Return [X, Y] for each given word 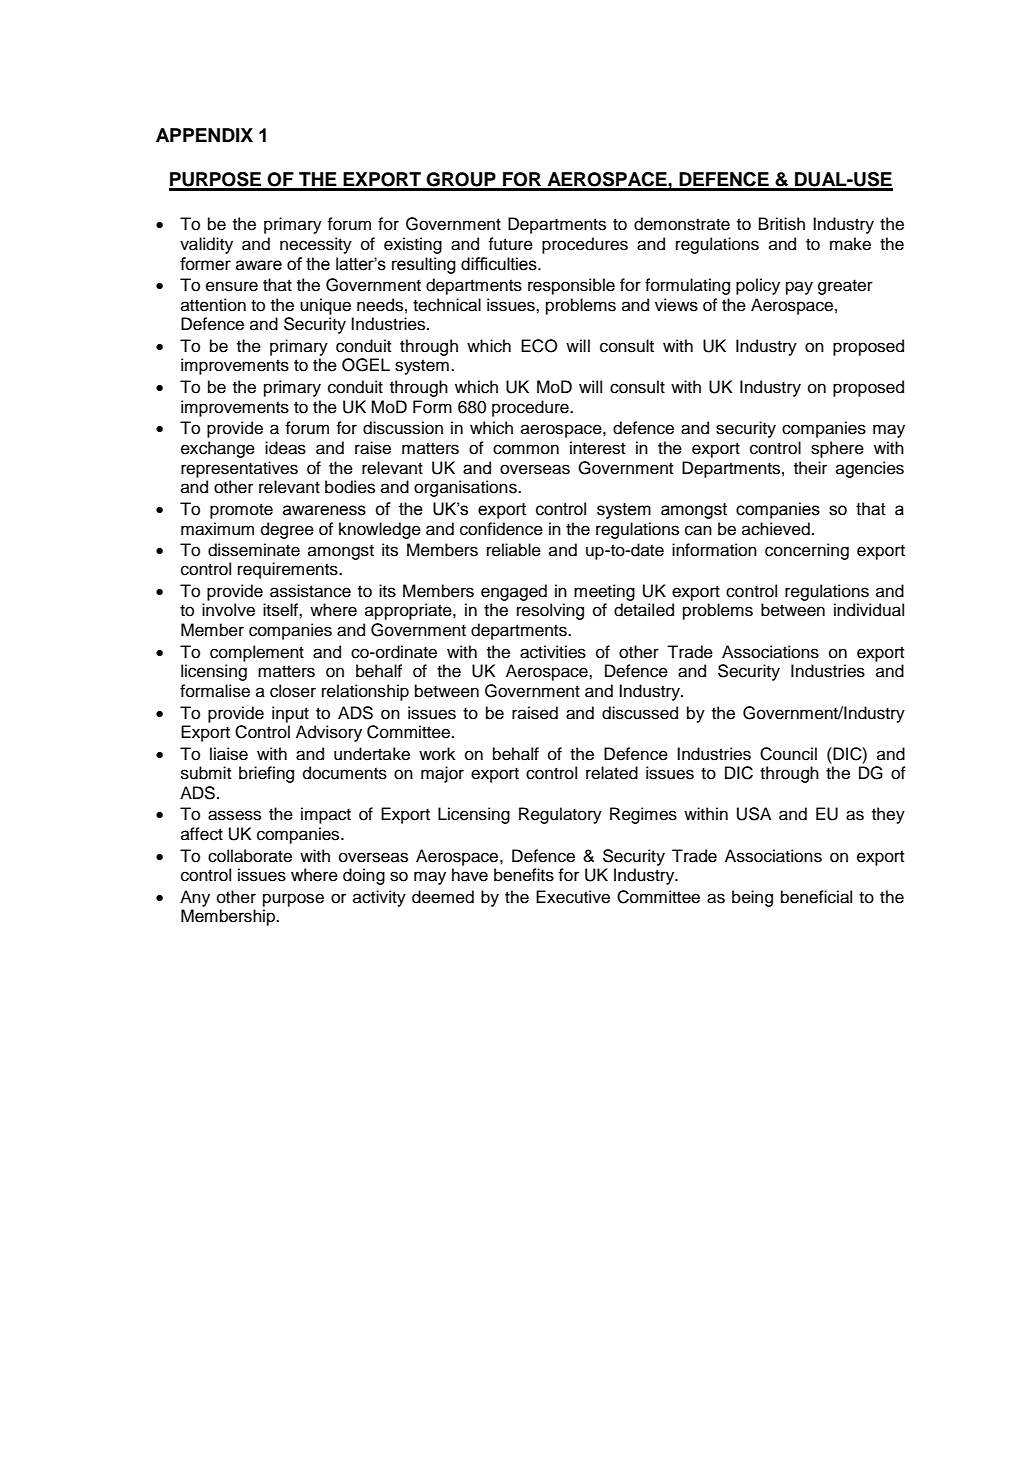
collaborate [250, 856]
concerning [807, 551]
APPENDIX [204, 135]
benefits [524, 875]
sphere [837, 449]
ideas [285, 448]
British [782, 224]
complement [257, 653]
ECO [539, 346]
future [510, 244]
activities [553, 652]
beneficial [816, 897]
